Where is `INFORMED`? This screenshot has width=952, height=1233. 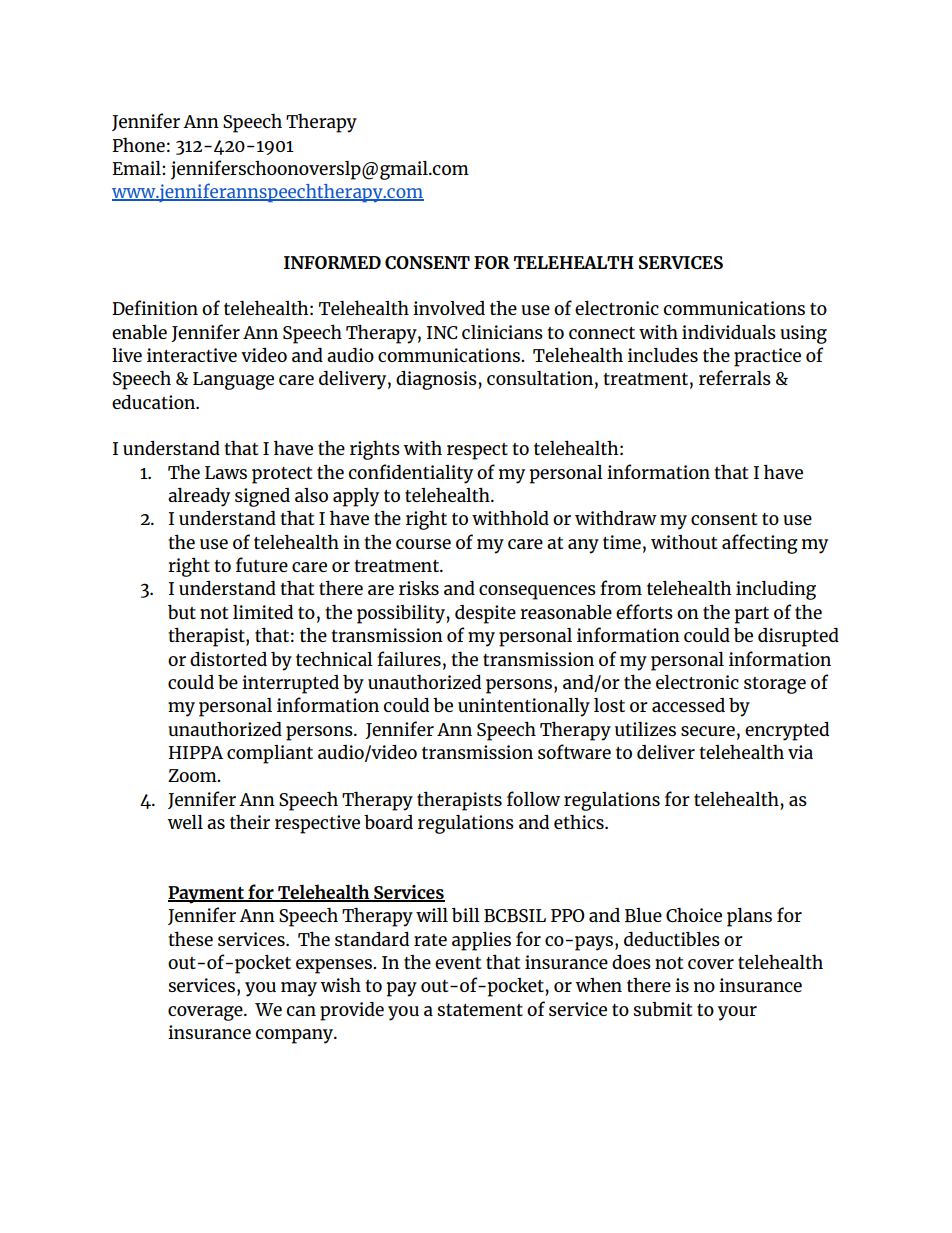
INFORMED is located at coordinates (332, 262).
